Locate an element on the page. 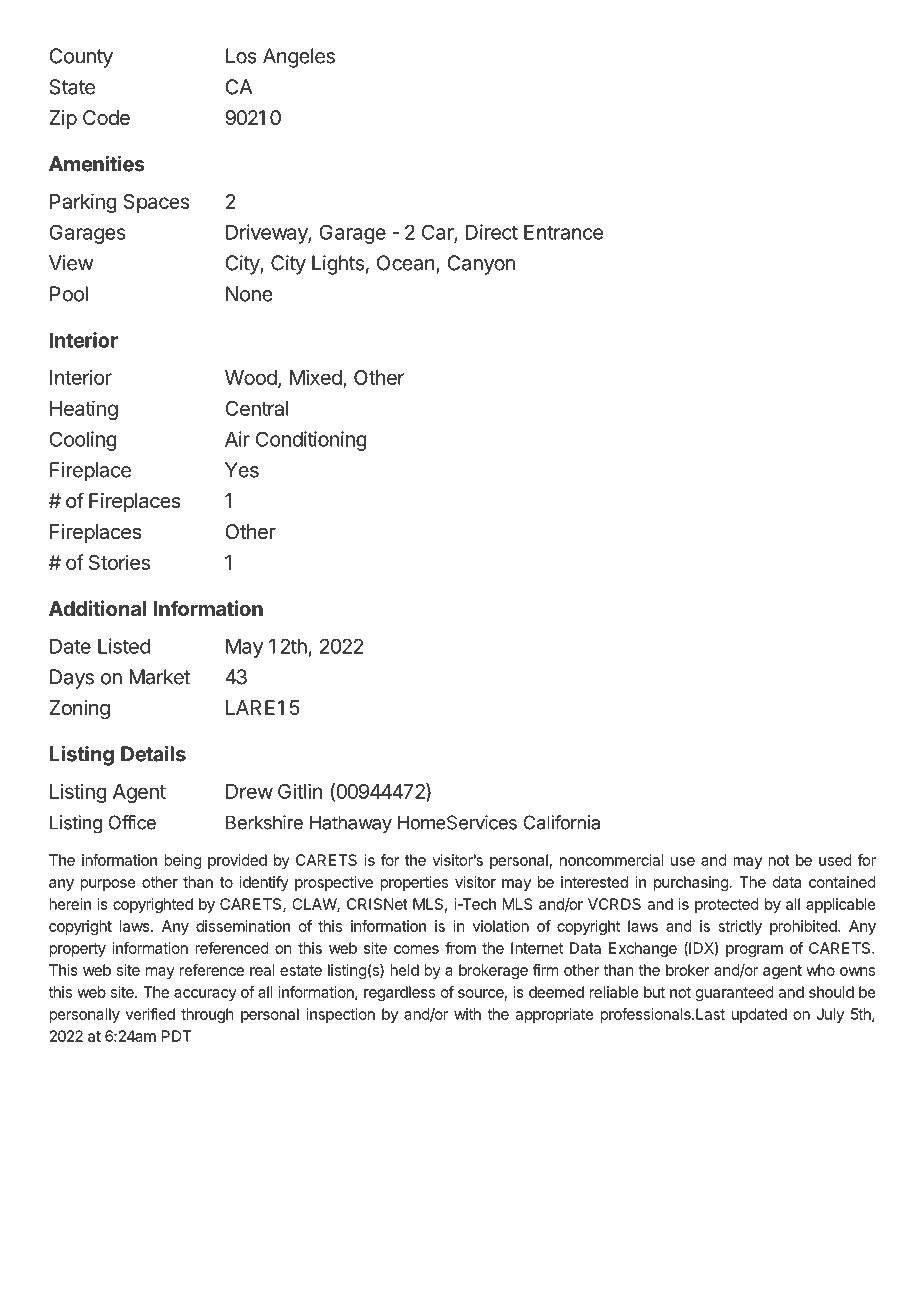  Entrance is located at coordinates (563, 232).
